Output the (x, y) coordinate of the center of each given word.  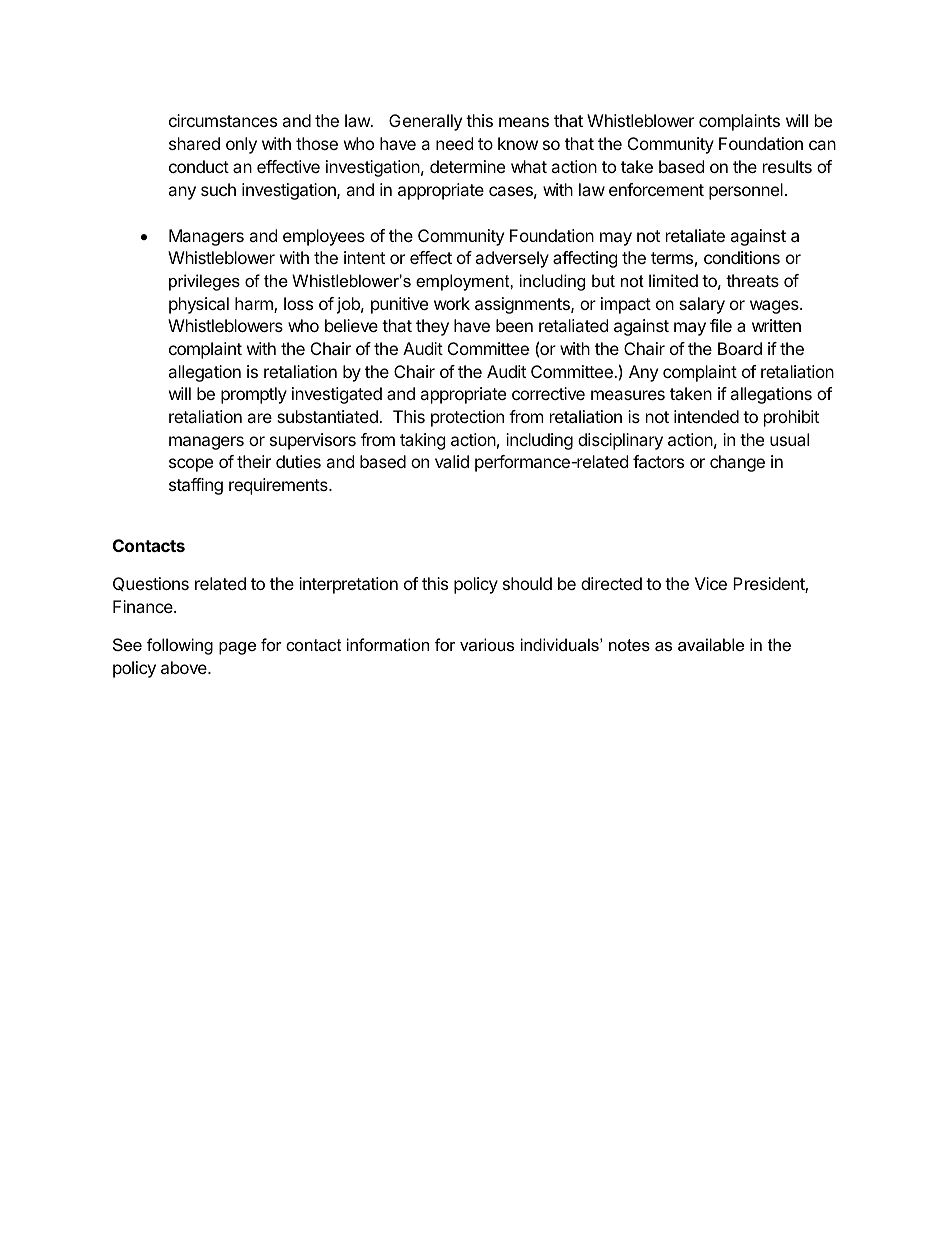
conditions (742, 257)
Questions (151, 584)
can (822, 145)
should (527, 583)
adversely (512, 259)
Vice (711, 583)
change (737, 463)
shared (194, 143)
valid (452, 461)
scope (191, 465)
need (454, 143)
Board (740, 348)
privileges (204, 282)
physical (199, 305)
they (432, 327)
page (237, 648)
